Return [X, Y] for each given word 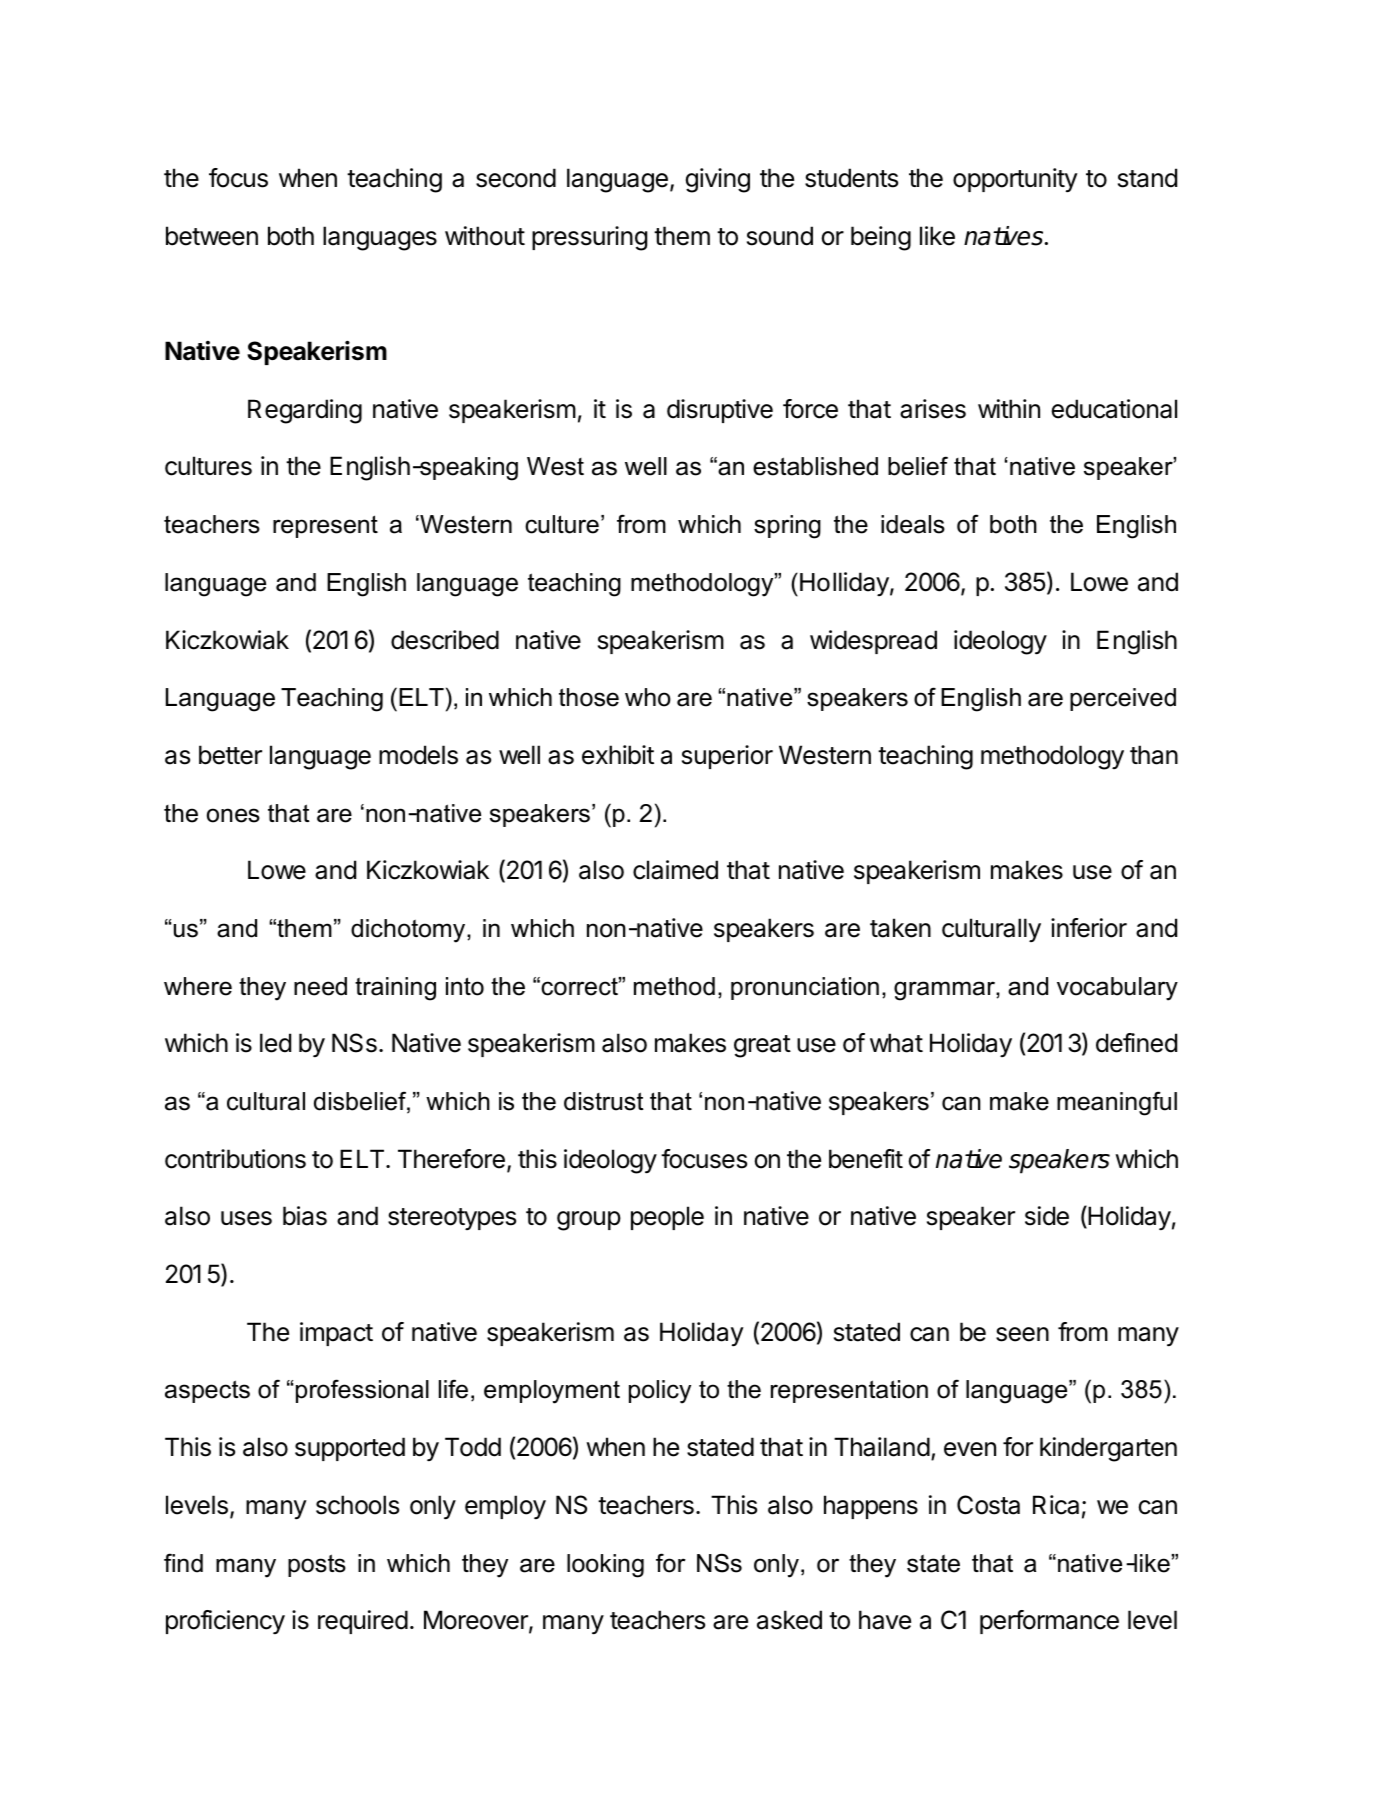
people [667, 1218]
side [1047, 1216]
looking [605, 1566]
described [445, 640]
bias [305, 1216]
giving [718, 180]
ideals [913, 524]
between [212, 236]
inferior [1089, 928]
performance [1049, 1622]
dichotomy [409, 931]
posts [317, 1565]
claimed [675, 870]
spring [787, 527]
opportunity [1015, 180]
